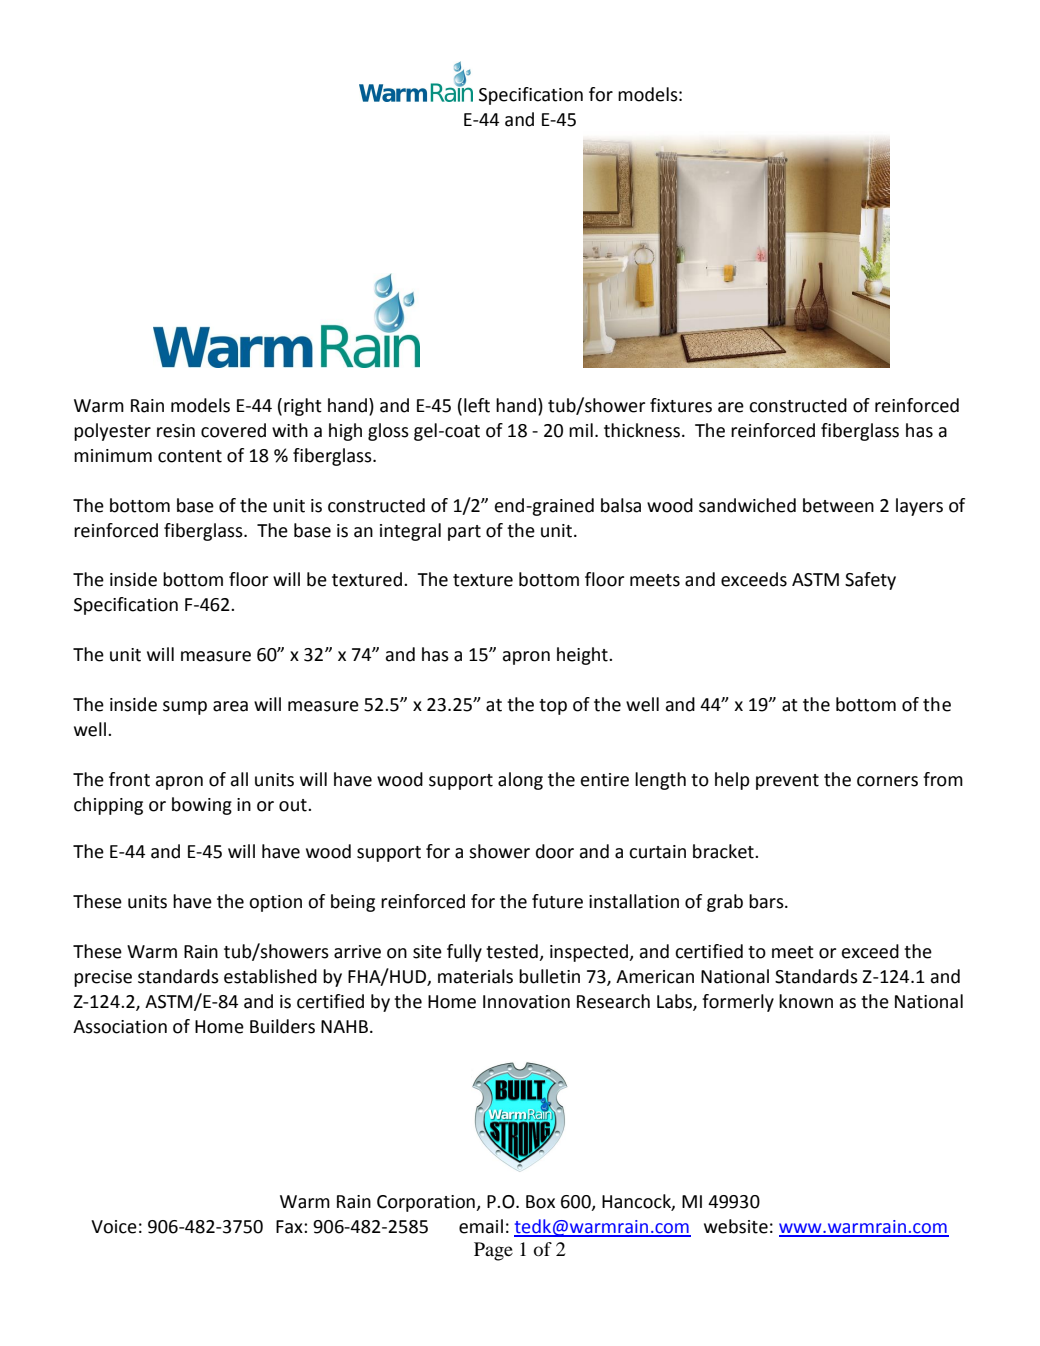 This screenshot has width=1040, height=1346. What do you see at coordinates (581, 430) in the screenshot?
I see `mil` at bounding box center [581, 430].
